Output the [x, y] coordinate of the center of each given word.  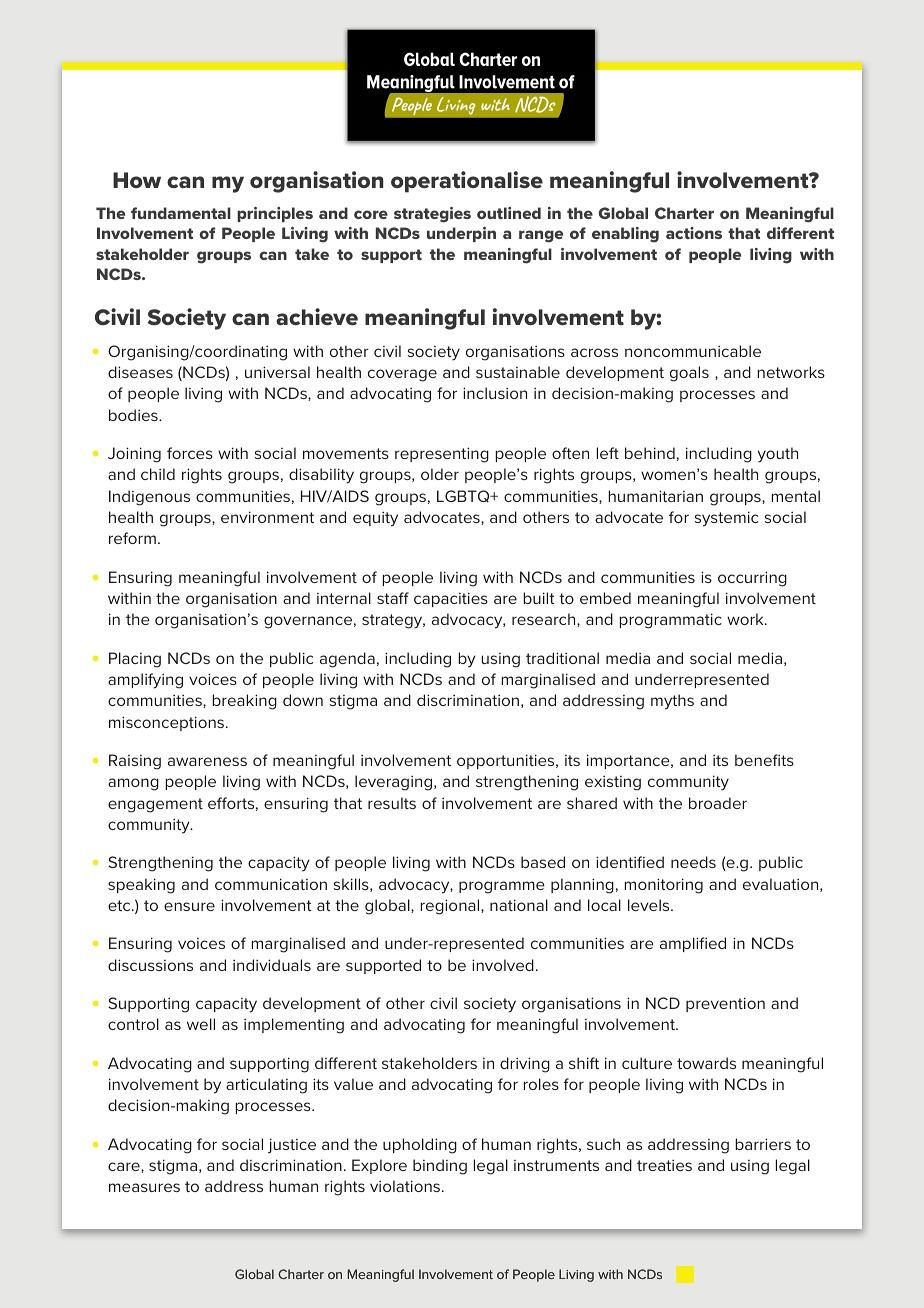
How [137, 180]
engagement [155, 805]
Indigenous [149, 498]
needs [693, 862]
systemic [726, 519]
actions [694, 233]
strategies [432, 215]
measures [144, 1187]
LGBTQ [464, 496]
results [392, 803]
